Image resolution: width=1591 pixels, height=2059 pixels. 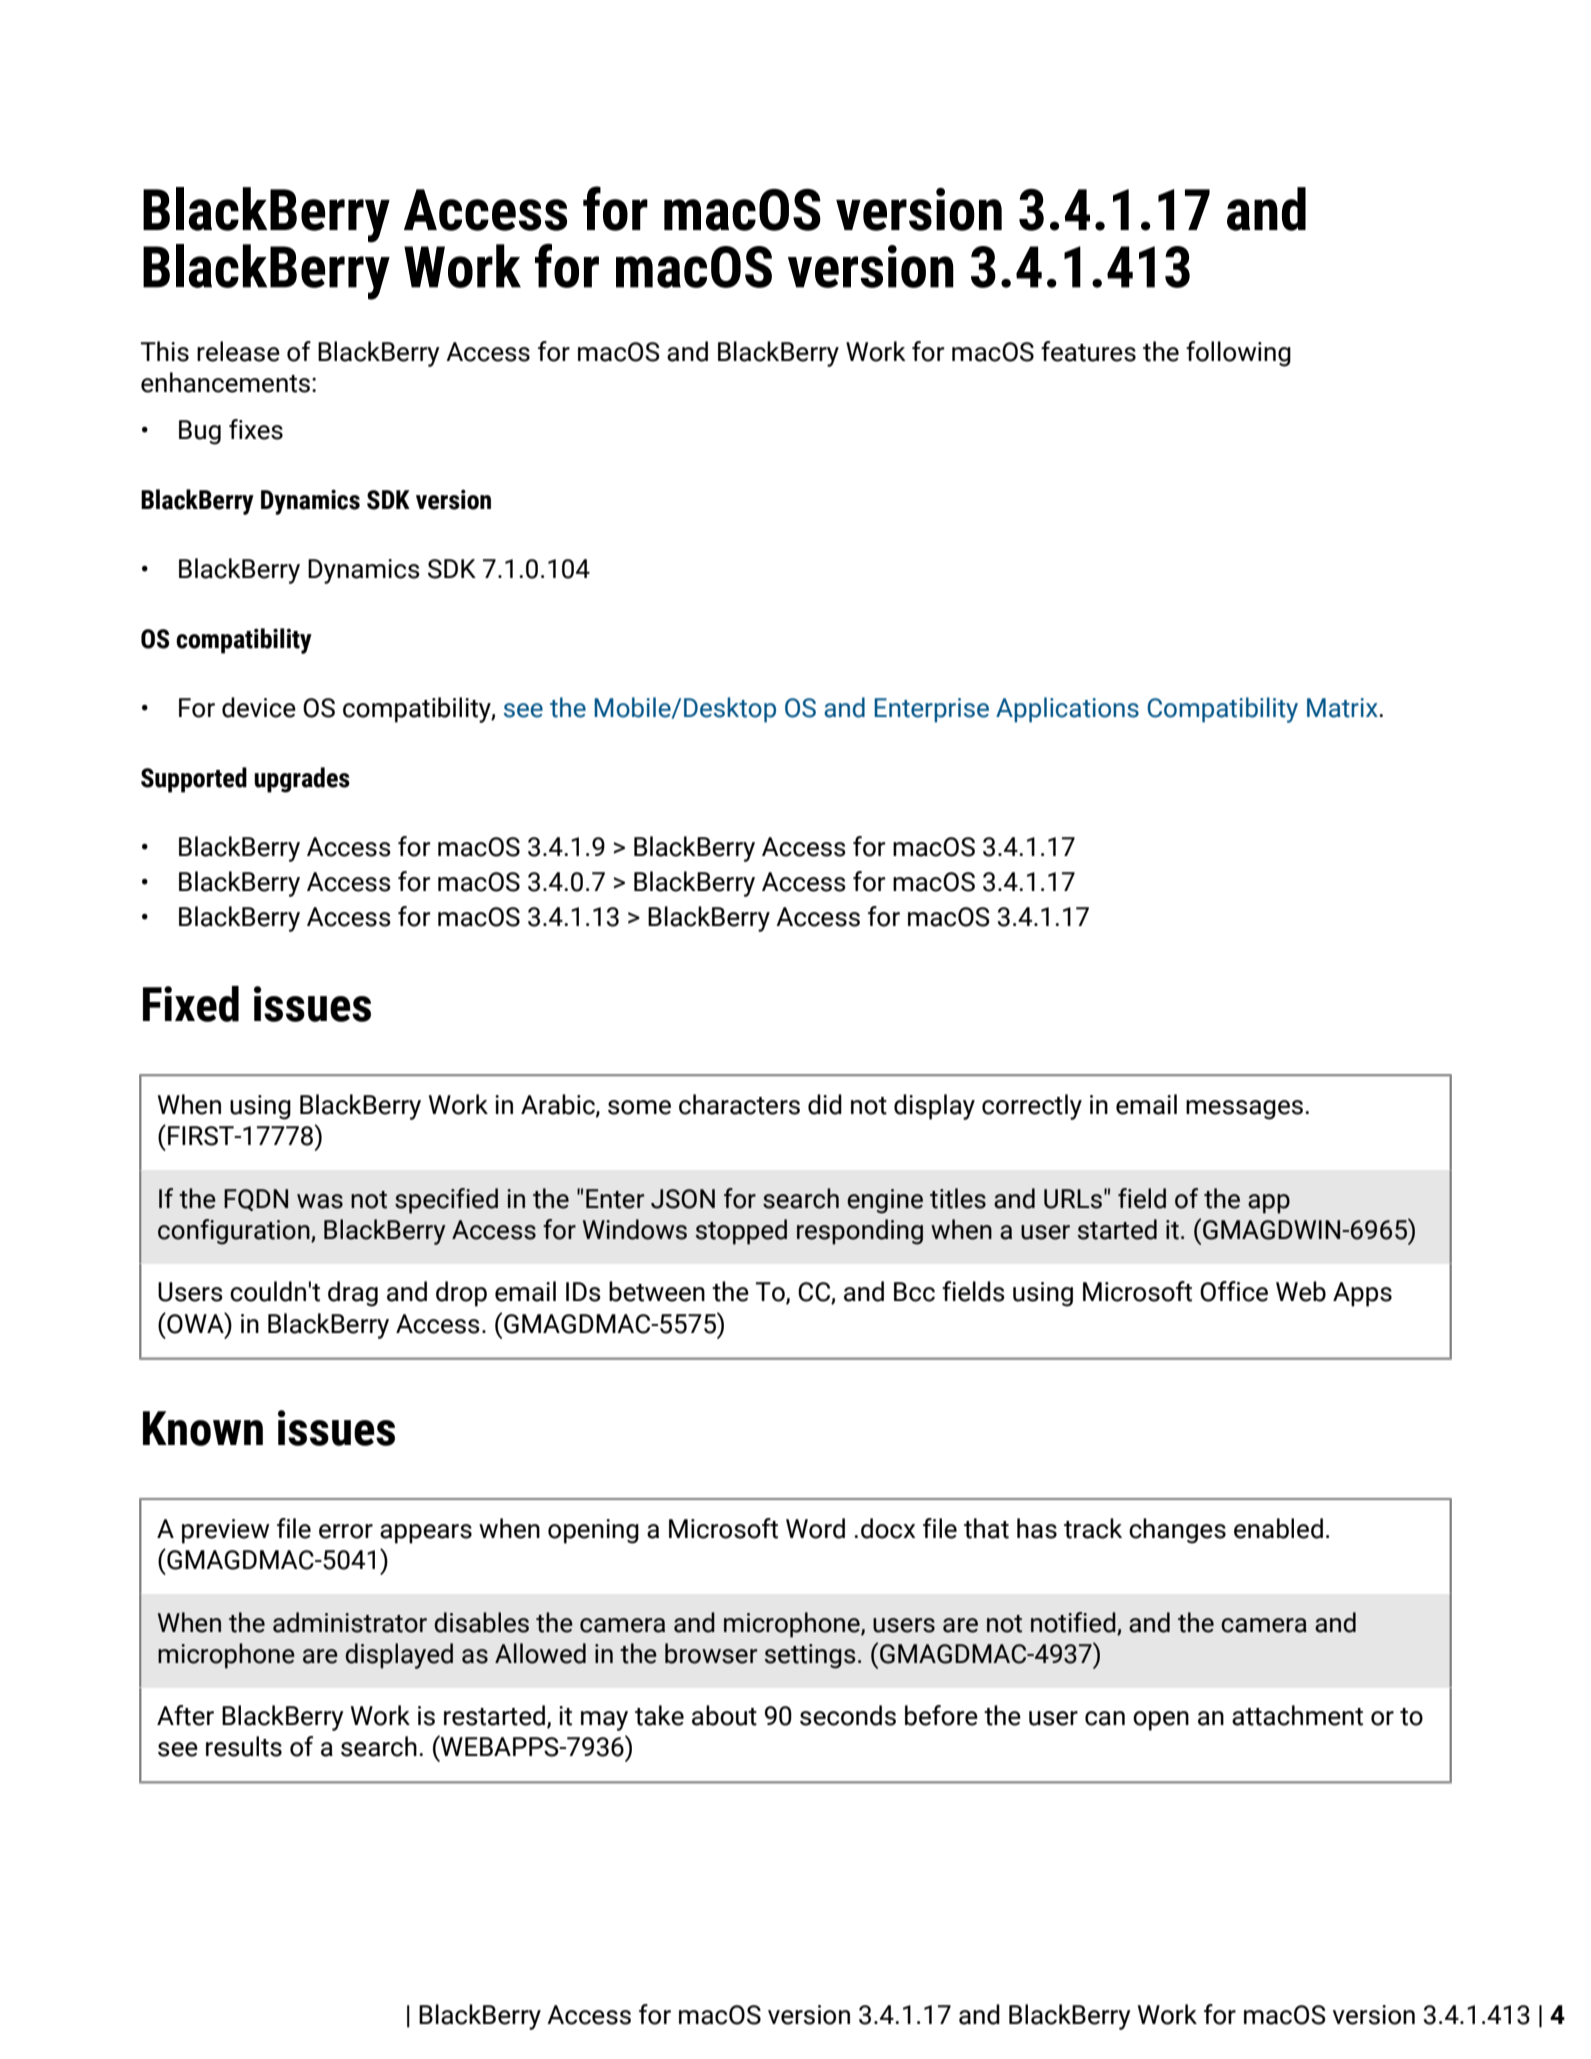 What do you see at coordinates (1088, 351) in the screenshot?
I see `features` at bounding box center [1088, 351].
